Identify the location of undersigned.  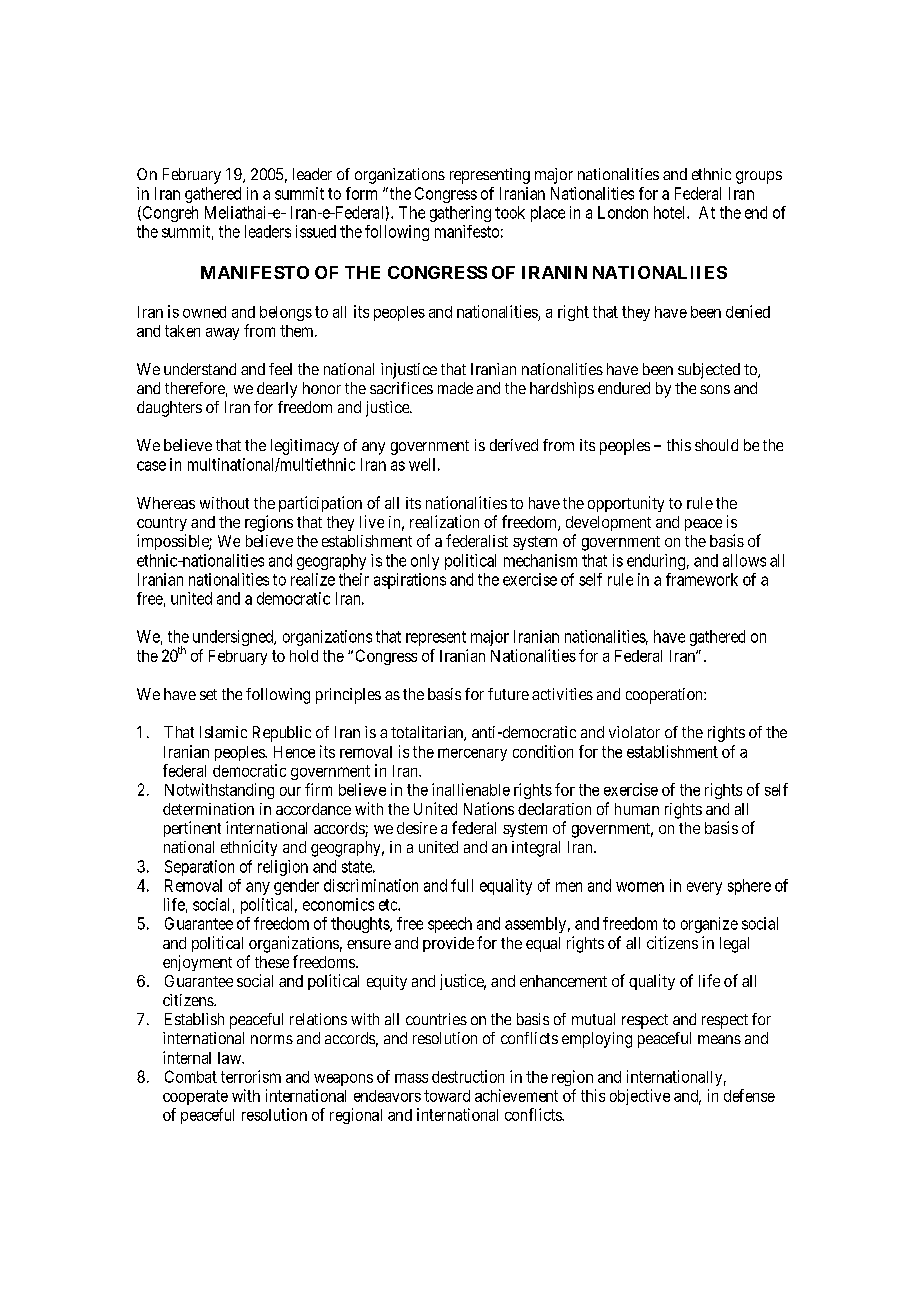
(234, 638).
